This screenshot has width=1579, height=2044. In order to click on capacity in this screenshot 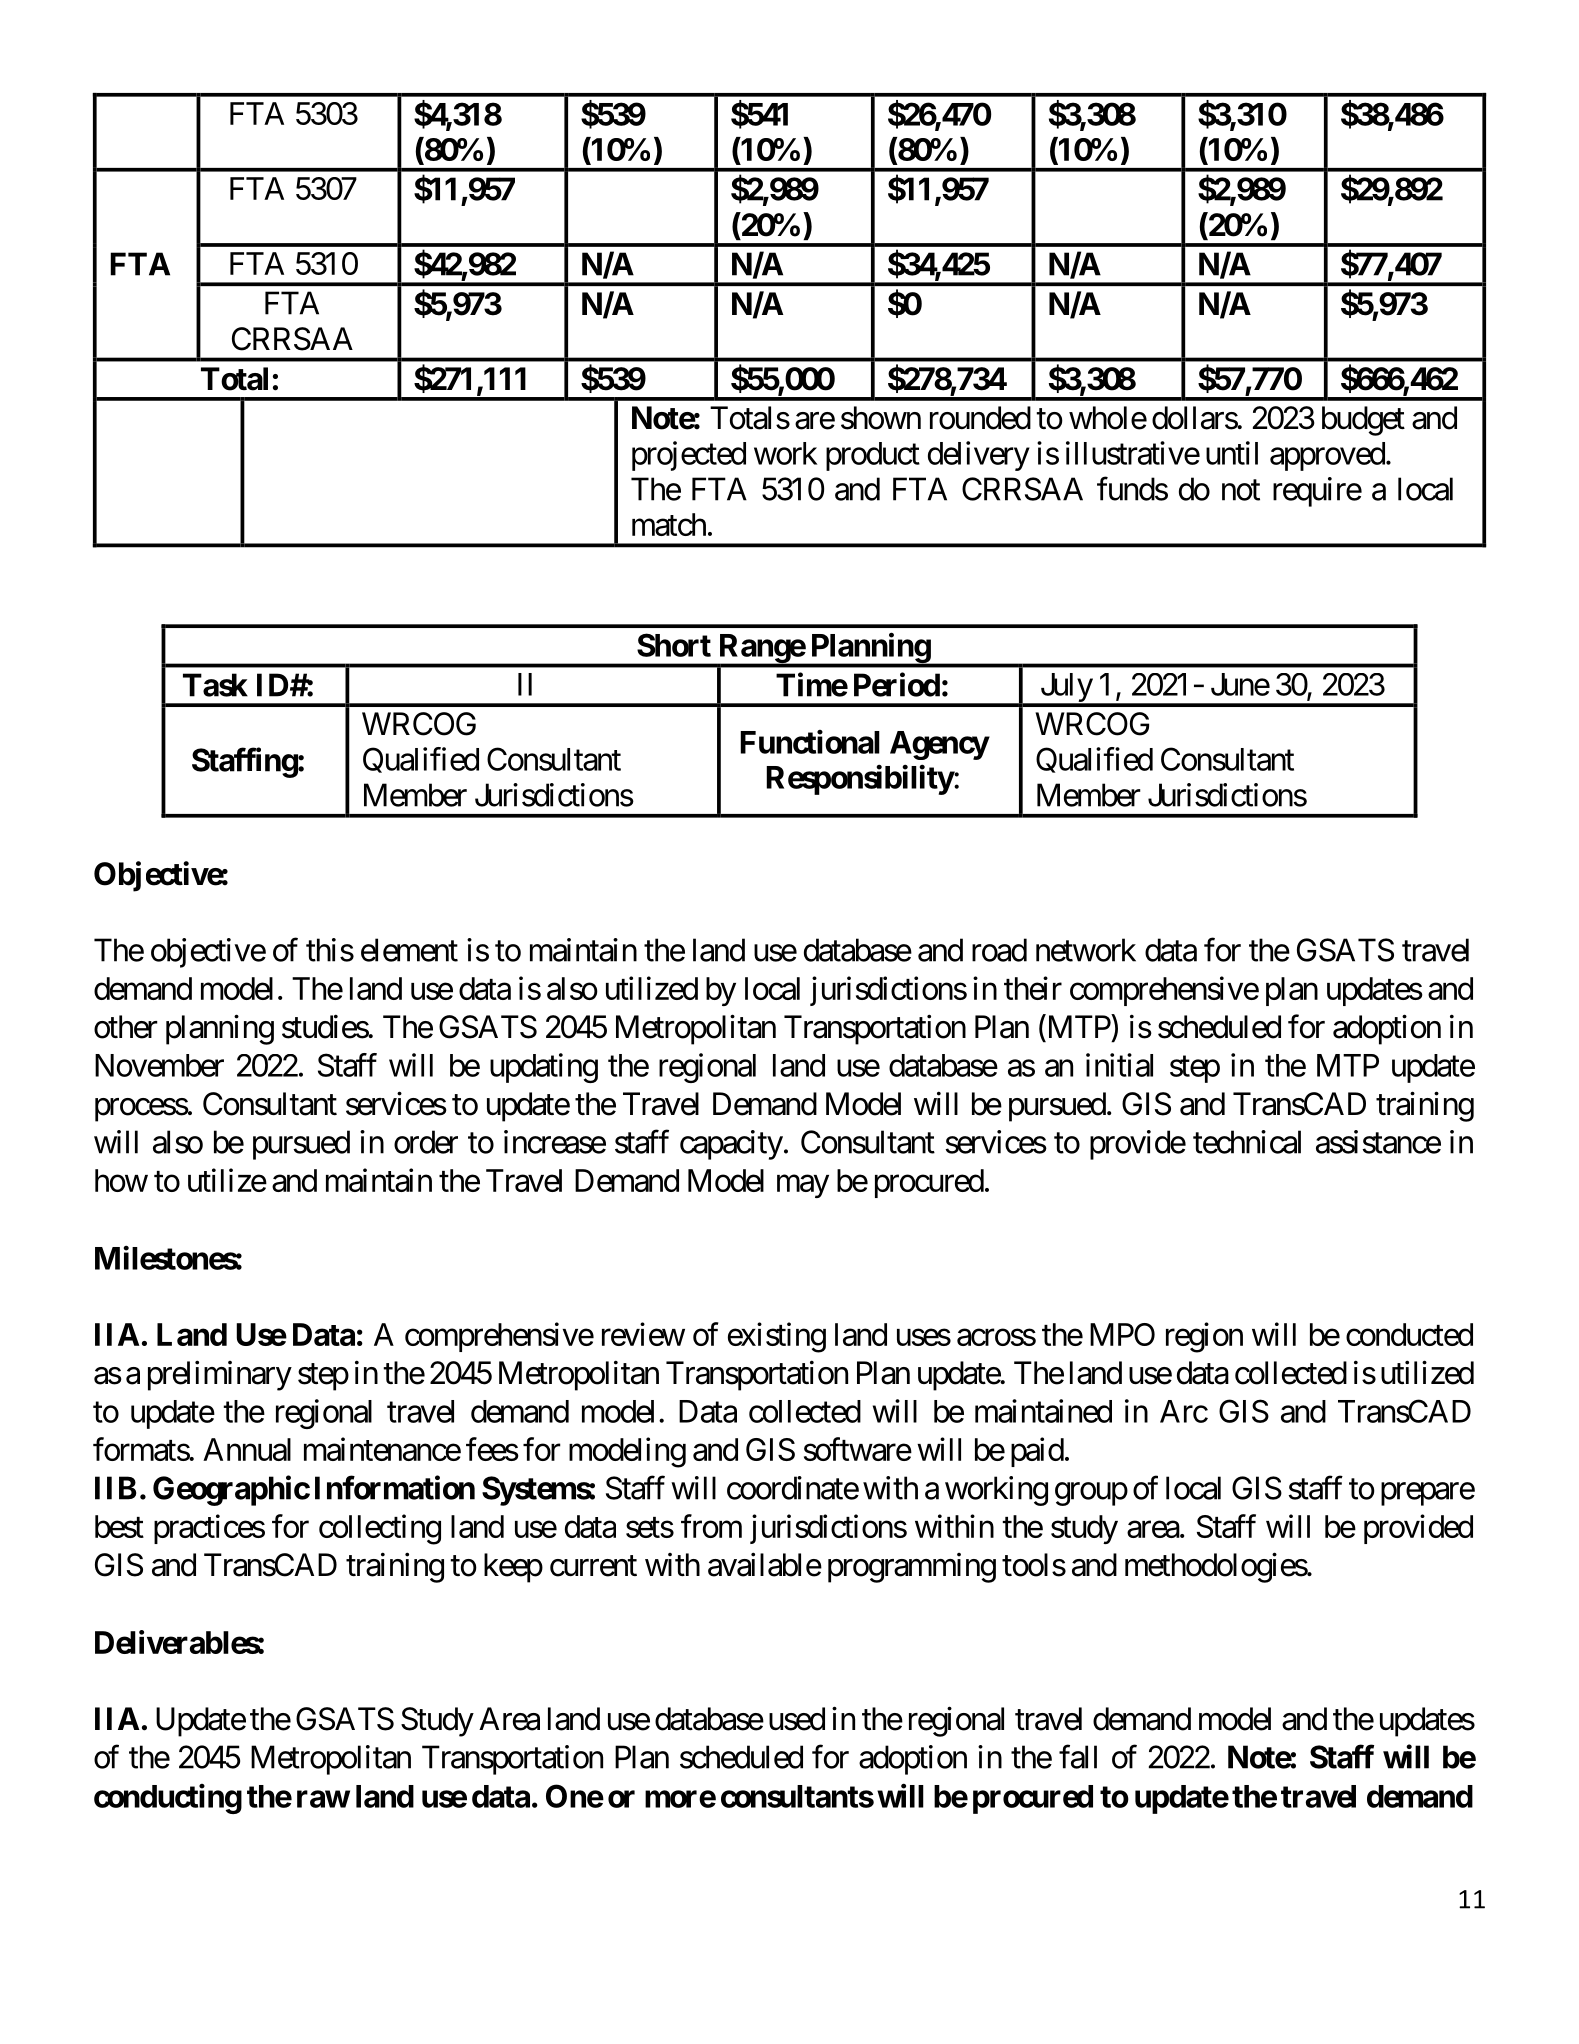, I will do `click(731, 1145)`.
